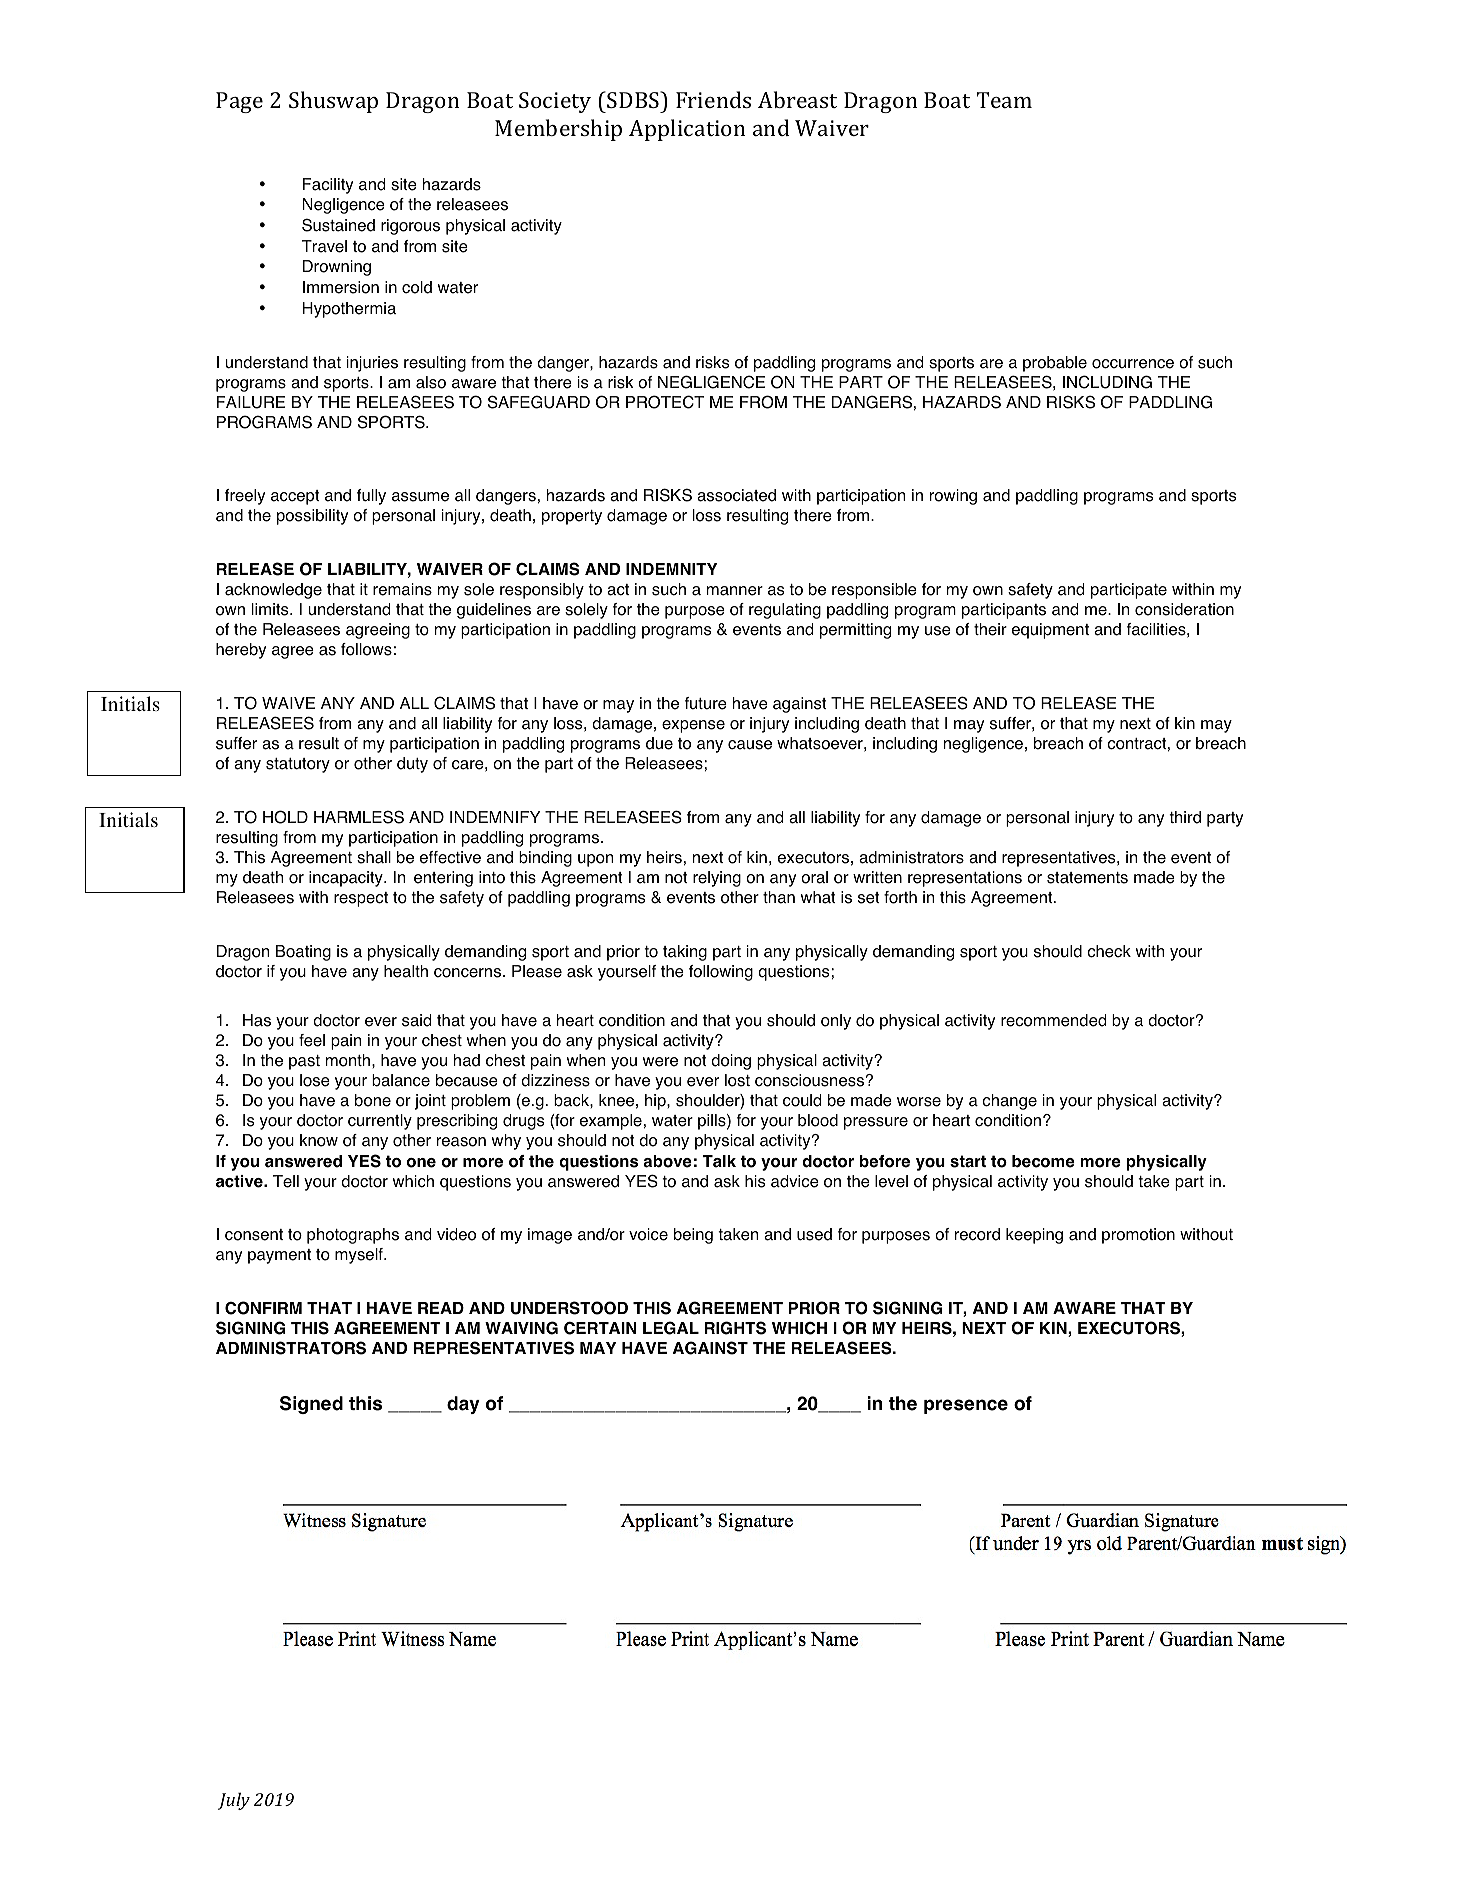 The image size is (1464, 1894). Describe the element at coordinates (328, 186) in the screenshot. I see `Facility` at that location.
